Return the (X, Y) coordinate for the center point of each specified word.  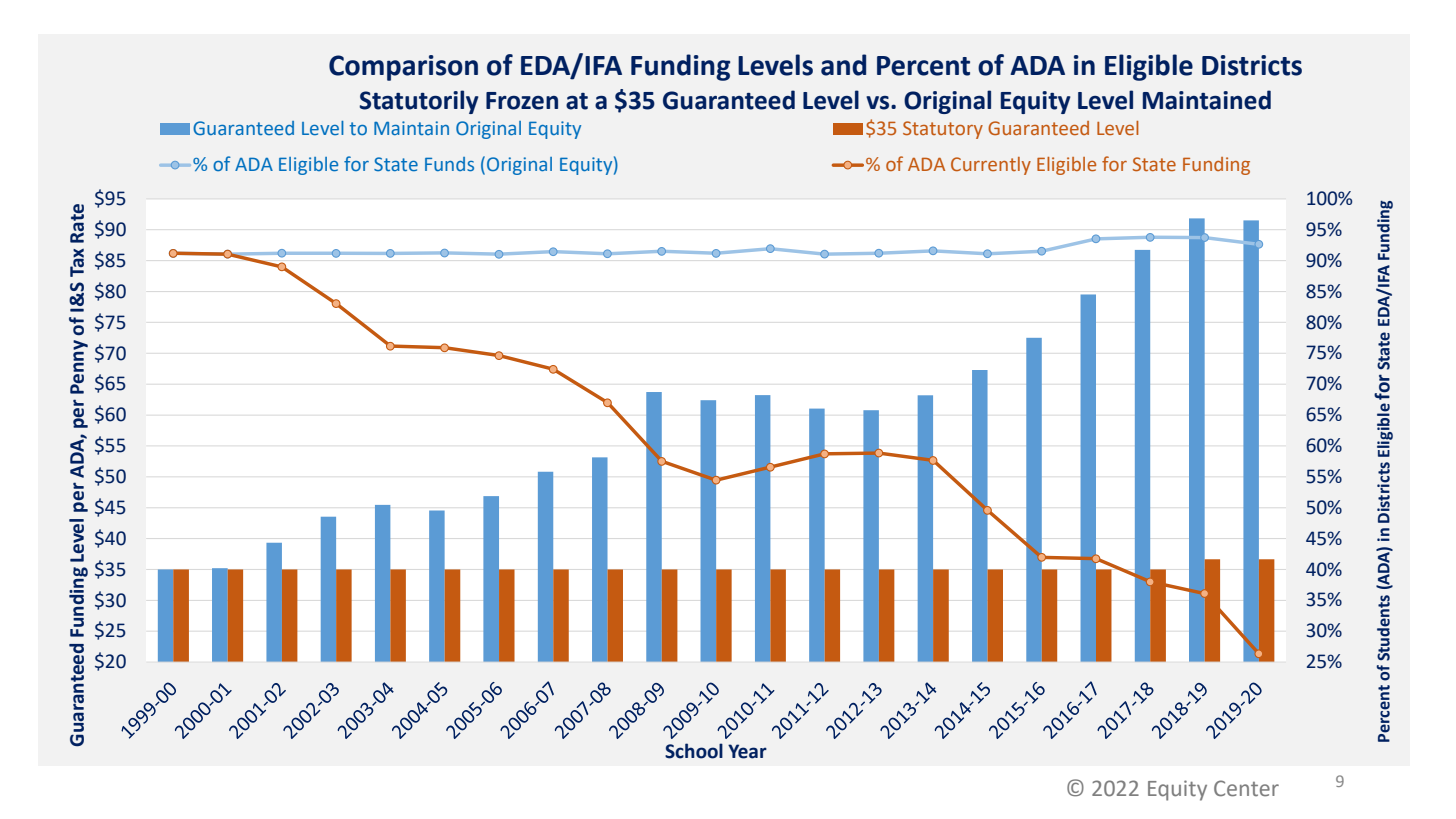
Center (1246, 788)
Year (747, 751)
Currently (991, 166)
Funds (449, 164)
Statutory (943, 130)
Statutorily (419, 102)
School (694, 751)
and (843, 65)
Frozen (522, 101)
